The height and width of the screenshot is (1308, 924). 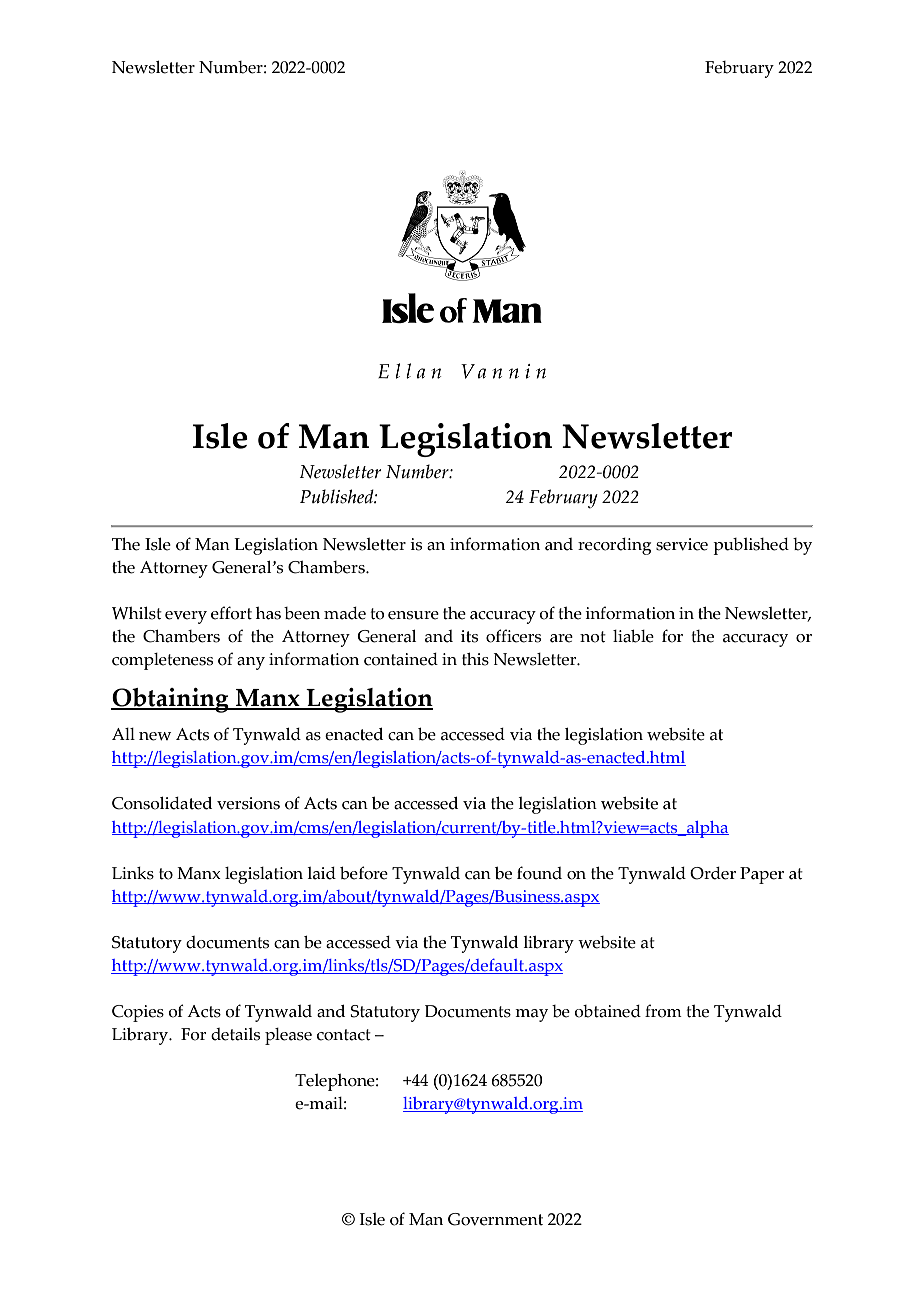 What do you see at coordinates (413, 615) in the screenshot?
I see `ensure` at bounding box center [413, 615].
